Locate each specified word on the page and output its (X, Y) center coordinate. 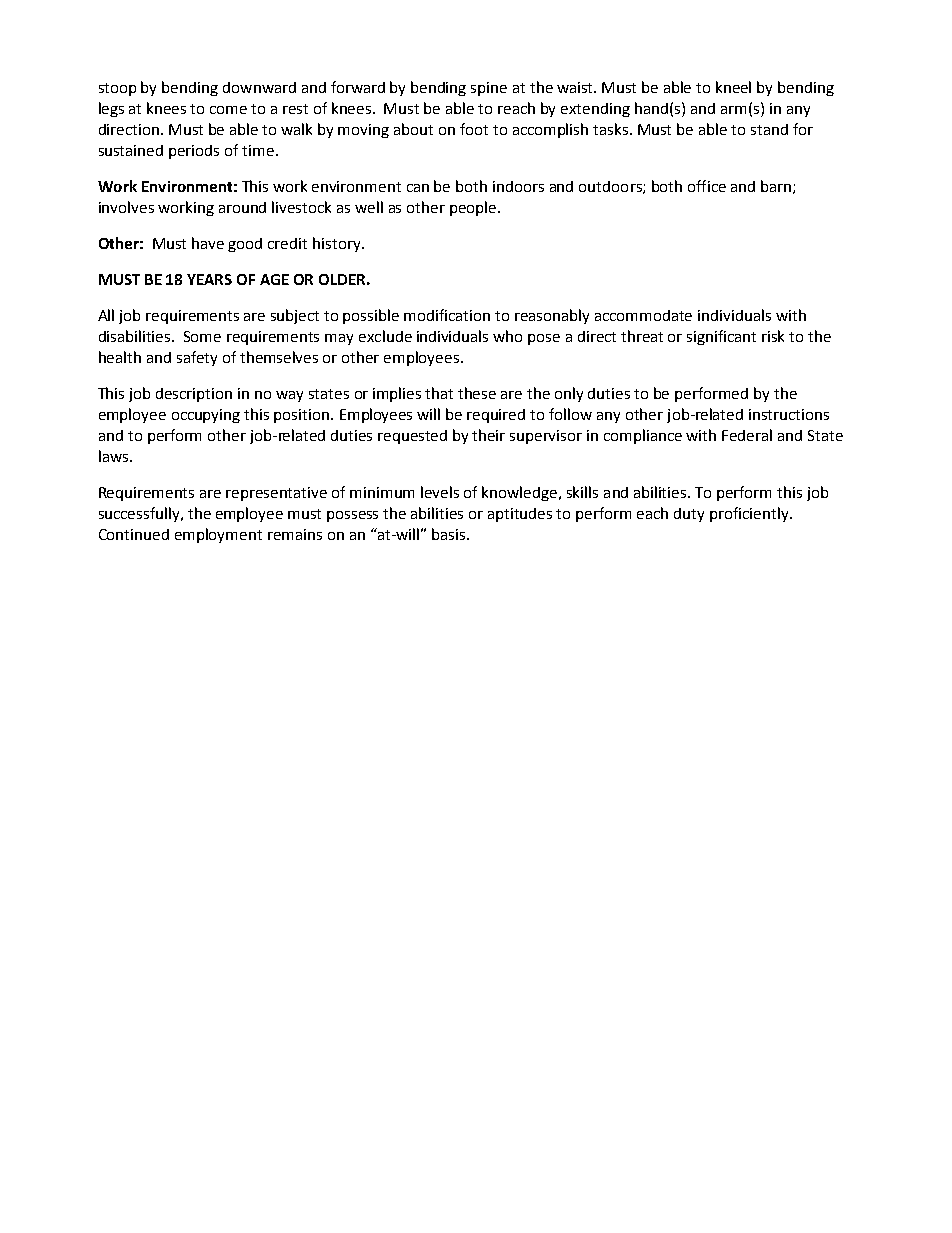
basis (448, 534)
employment (218, 535)
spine (489, 89)
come (228, 110)
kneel (733, 87)
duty (689, 515)
